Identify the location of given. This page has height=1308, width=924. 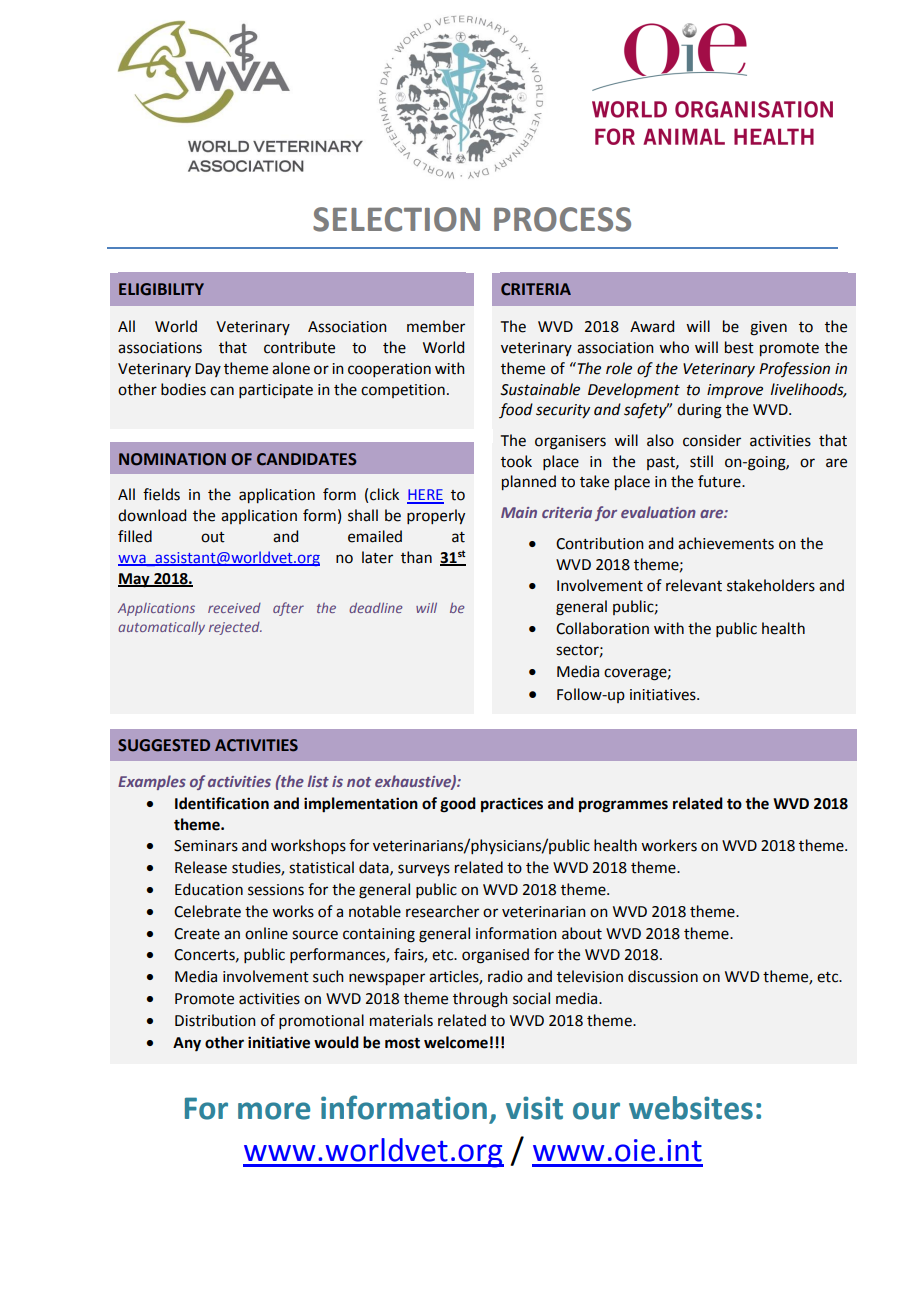
(768, 328).
